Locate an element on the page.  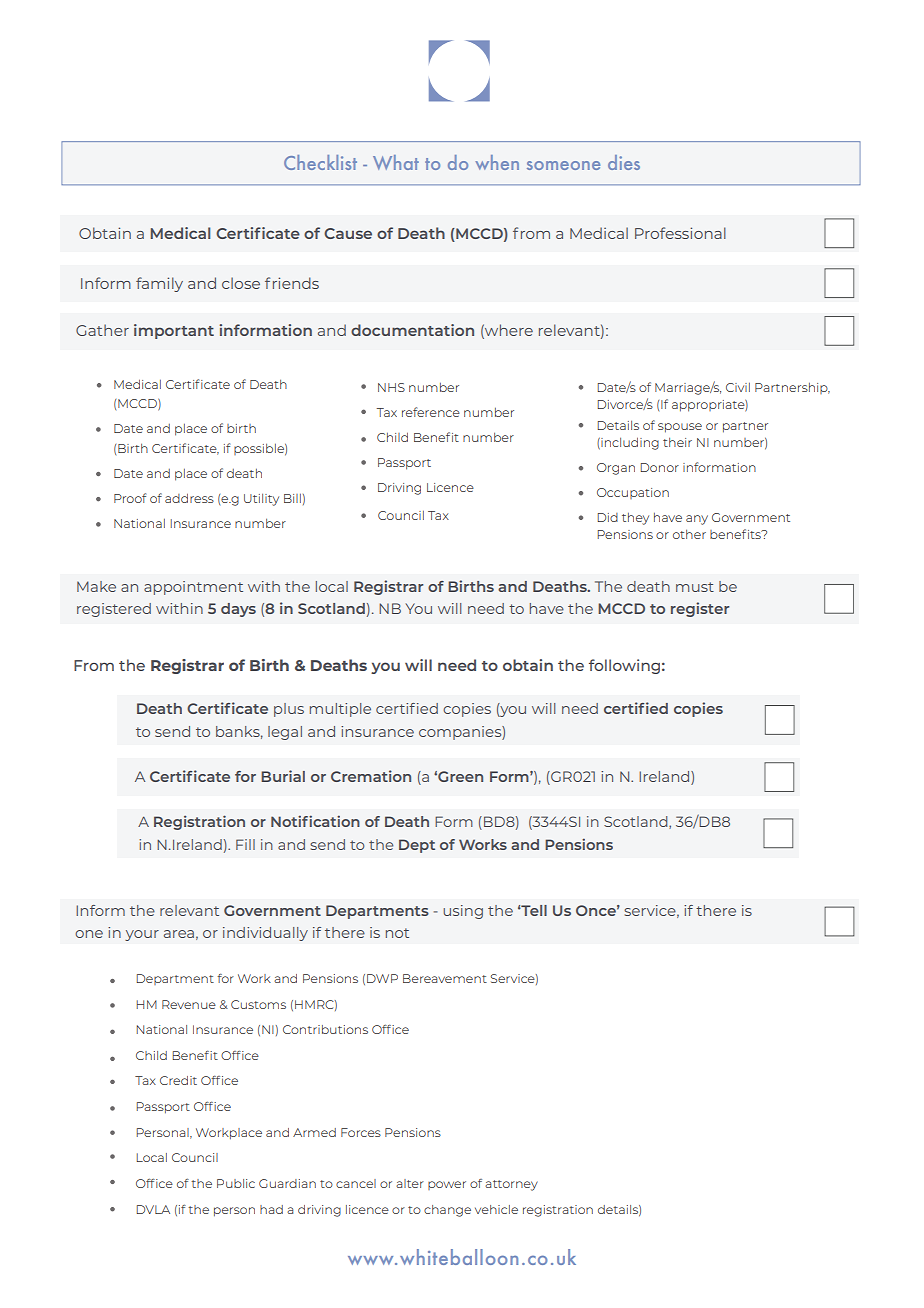
family is located at coordinates (159, 284).
